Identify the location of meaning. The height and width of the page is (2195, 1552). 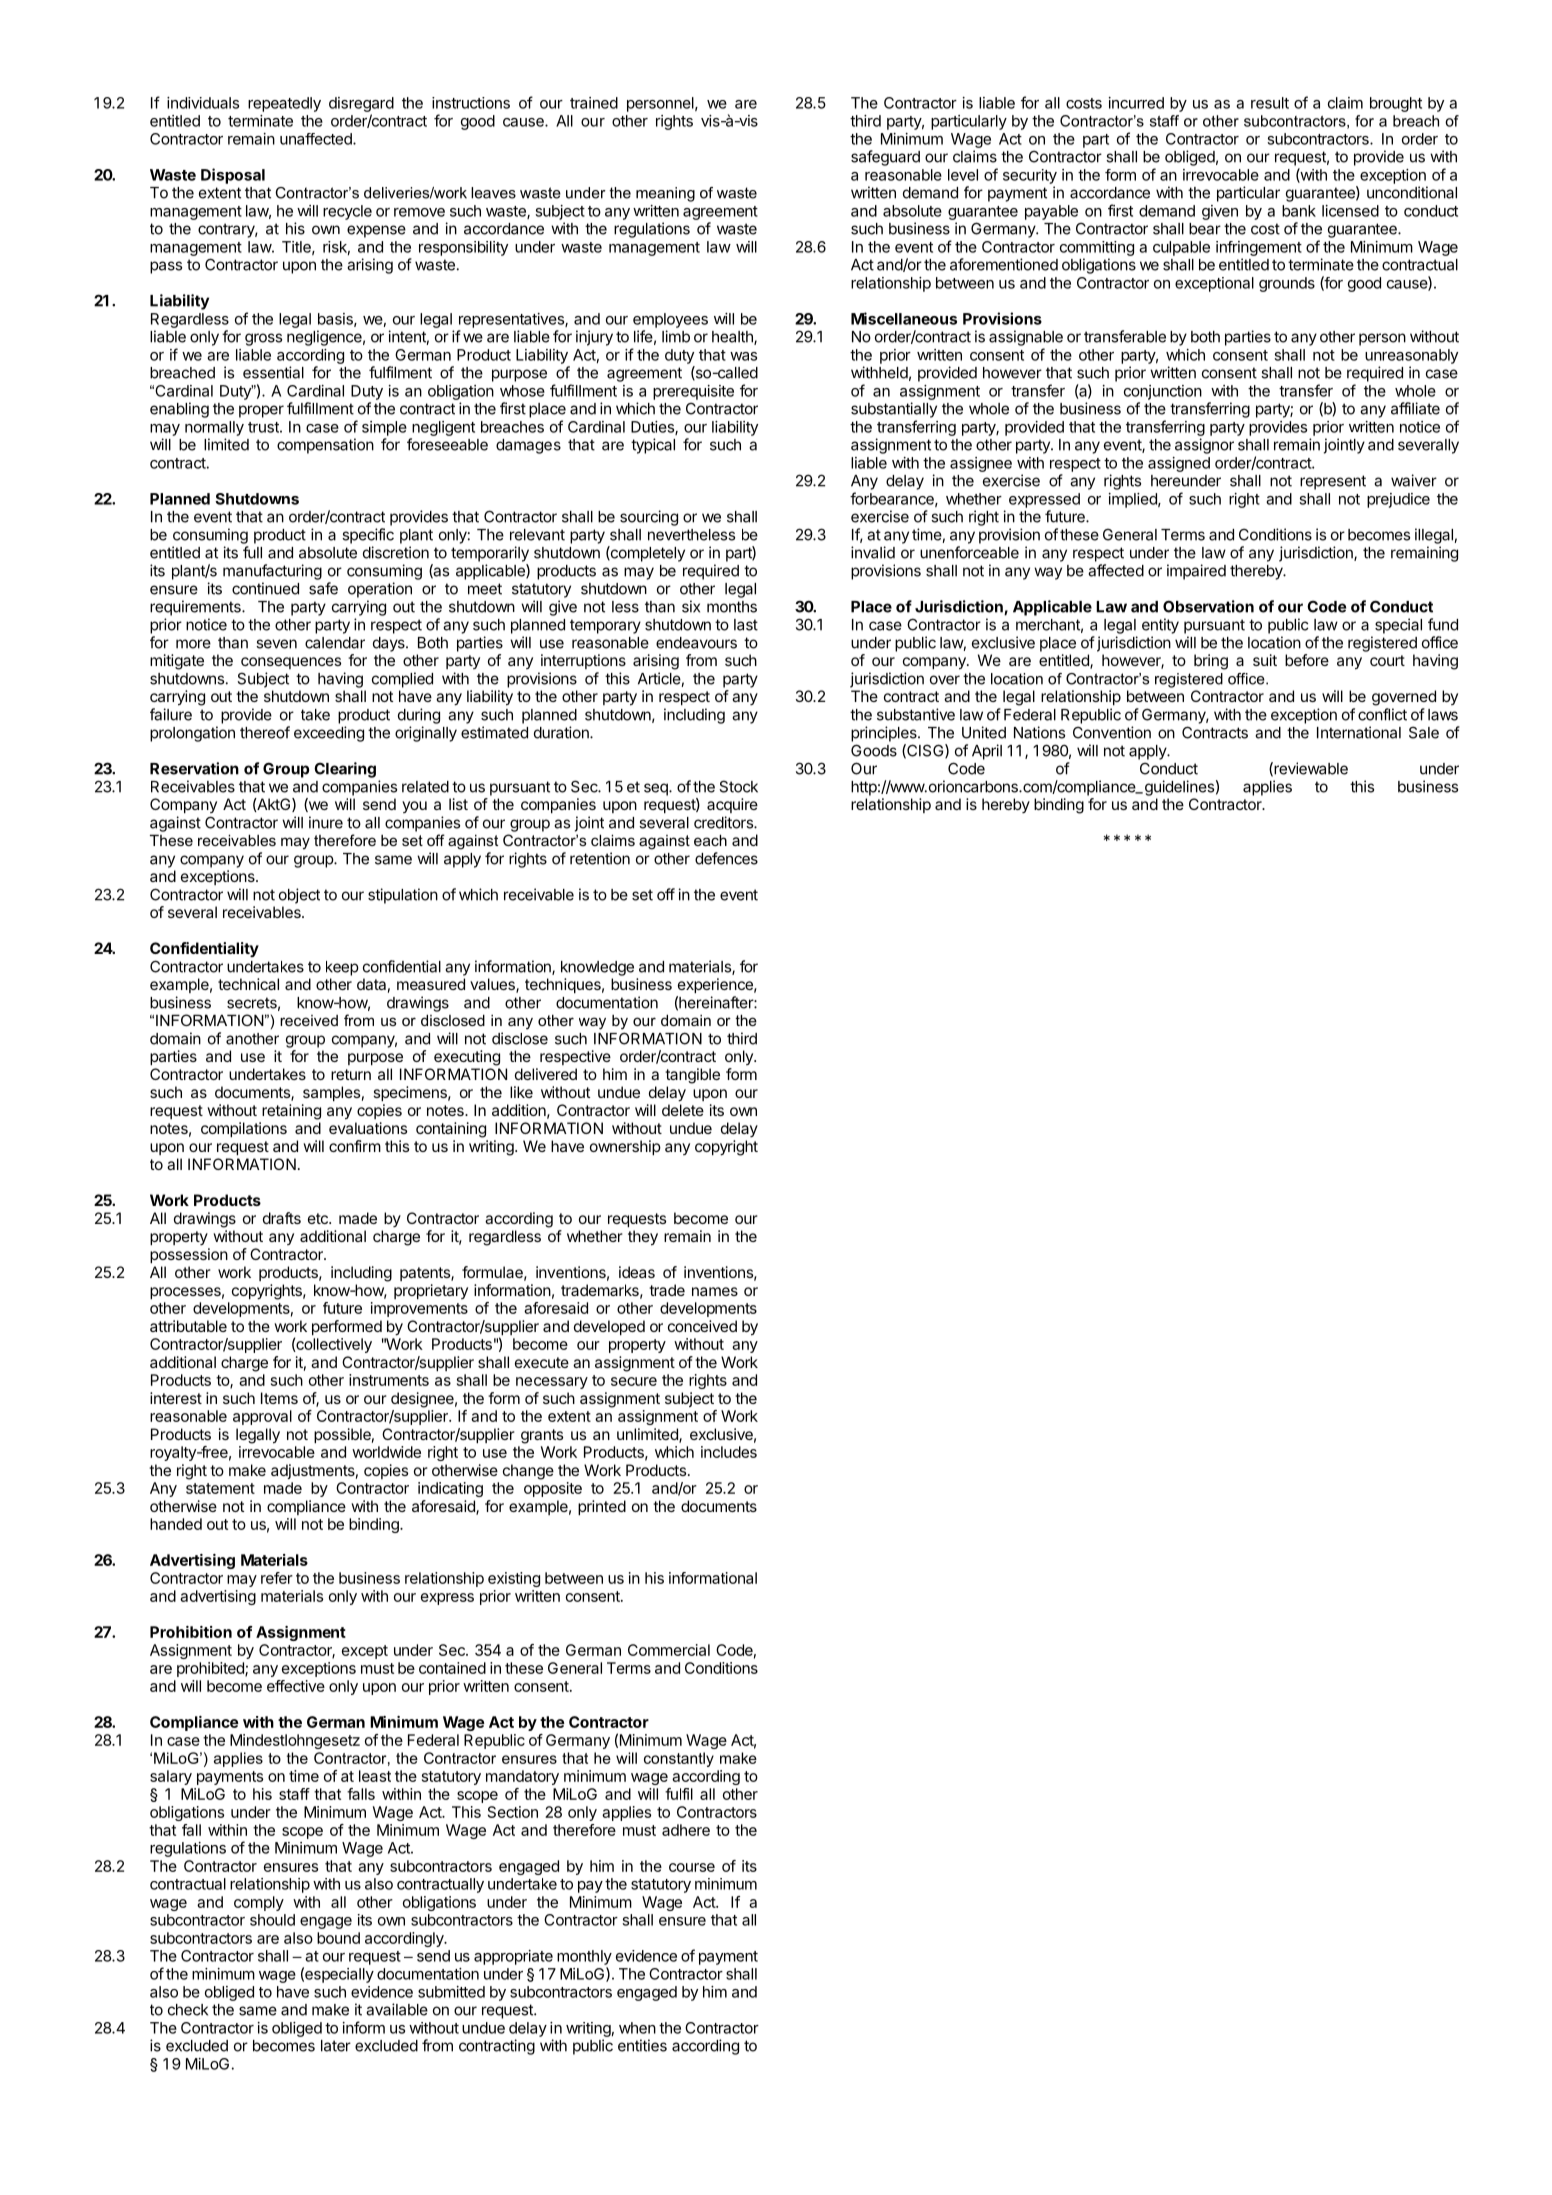
(665, 194).
